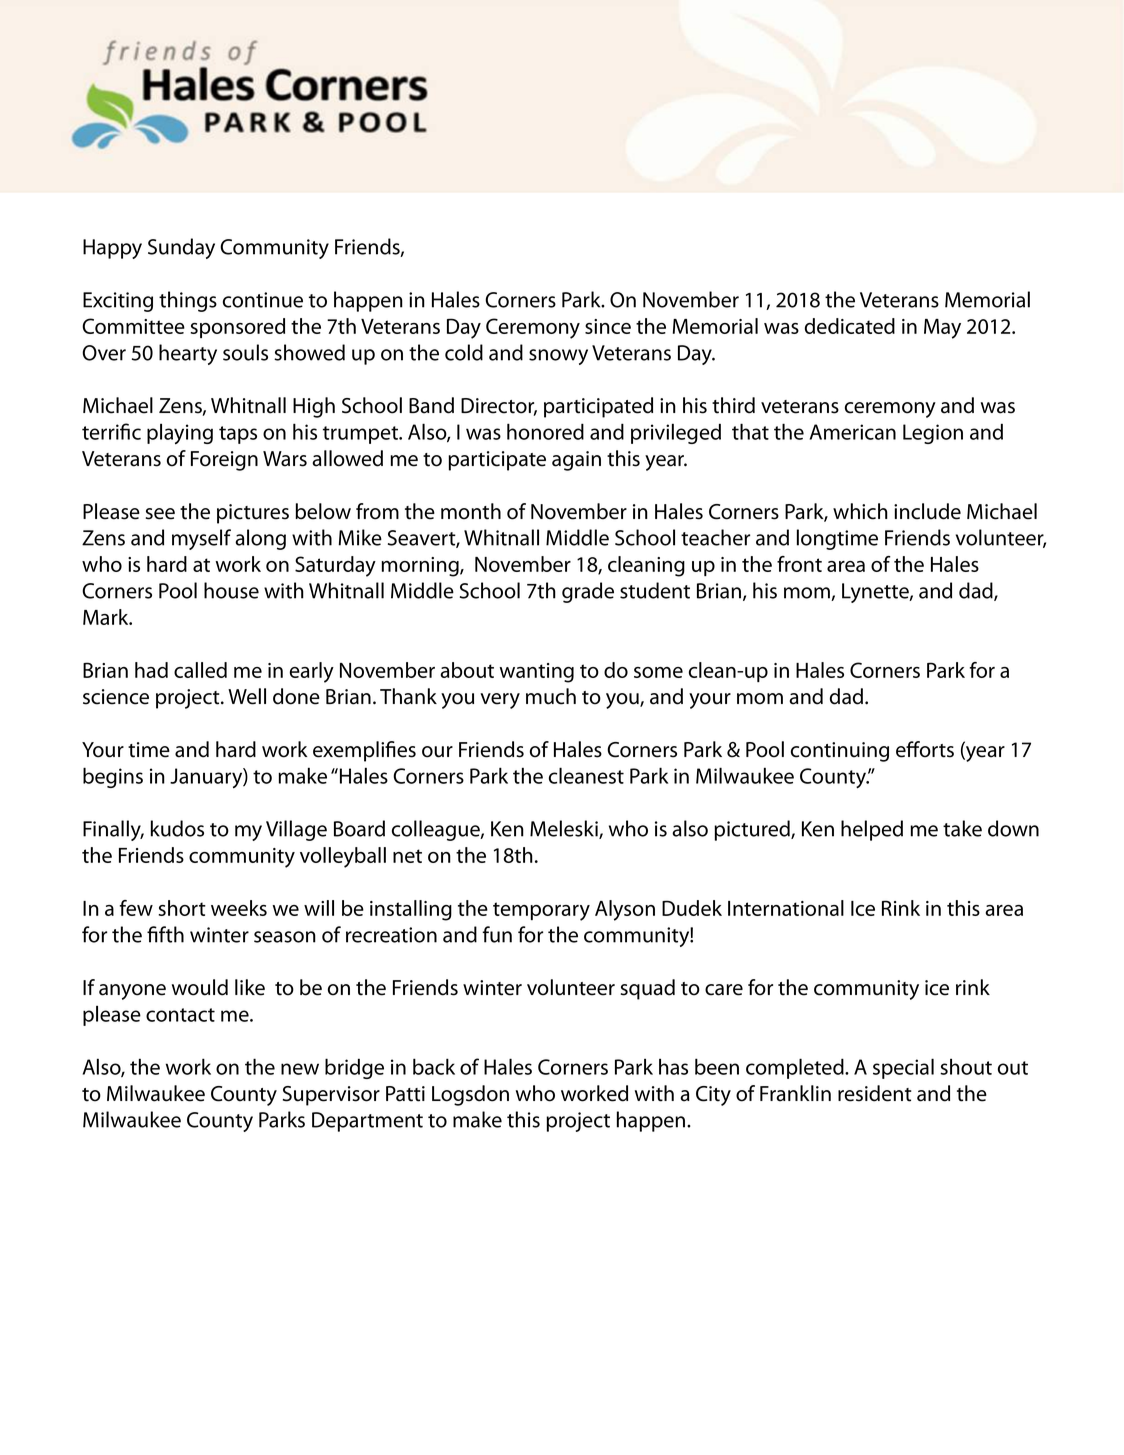 This document has height=1455, width=1124. What do you see at coordinates (470, 1095) in the document?
I see `Logsdon` at bounding box center [470, 1095].
